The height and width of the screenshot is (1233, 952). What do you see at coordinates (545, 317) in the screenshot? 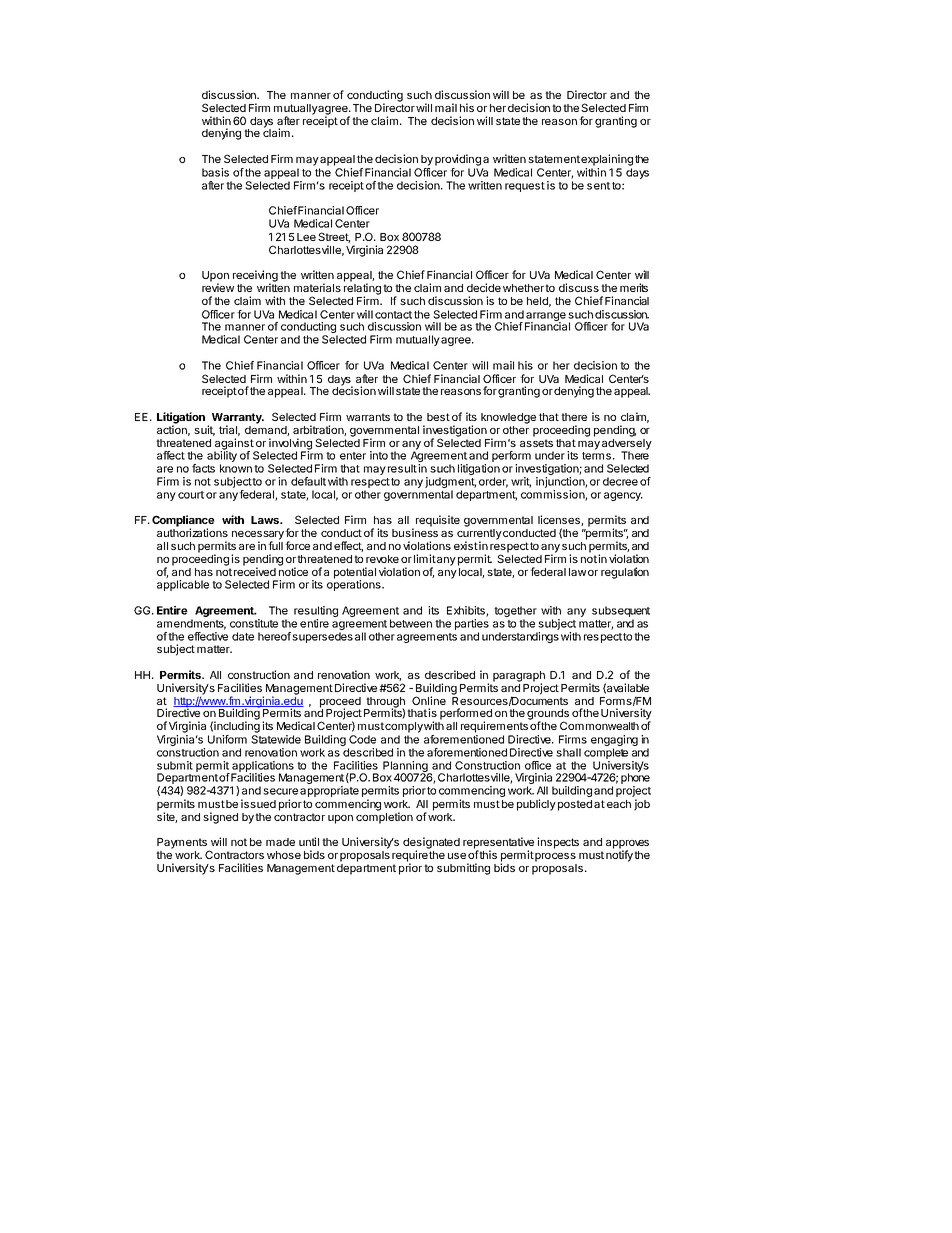
I see `arrange` at bounding box center [545, 317].
